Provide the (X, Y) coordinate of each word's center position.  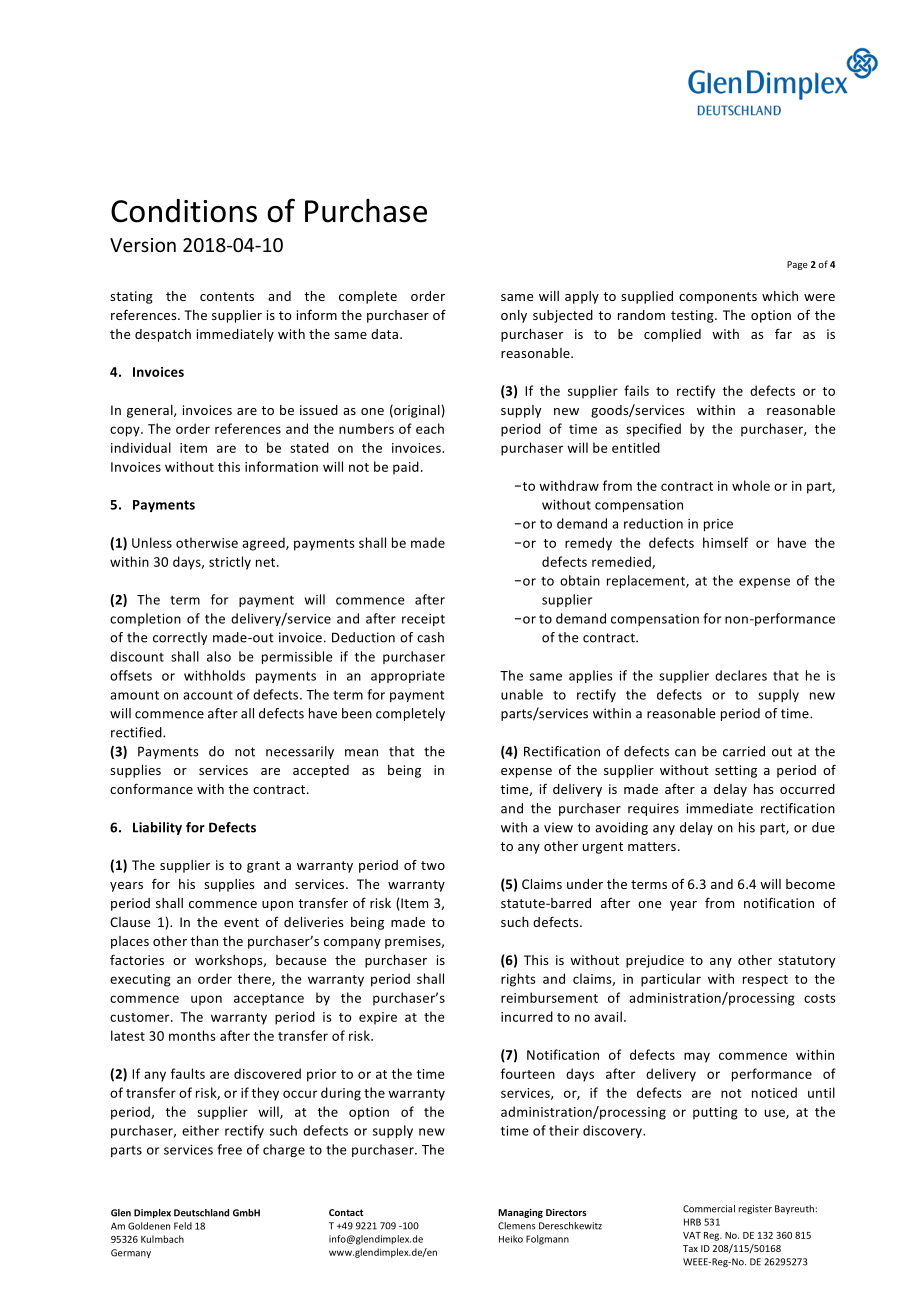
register (755, 1209)
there (255, 979)
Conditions (184, 211)
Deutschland (201, 1213)
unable (522, 694)
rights (518, 980)
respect (765, 981)
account (208, 695)
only (514, 316)
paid (406, 468)
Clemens (516, 1226)
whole (751, 485)
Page (797, 265)
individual (141, 447)
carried (744, 751)
